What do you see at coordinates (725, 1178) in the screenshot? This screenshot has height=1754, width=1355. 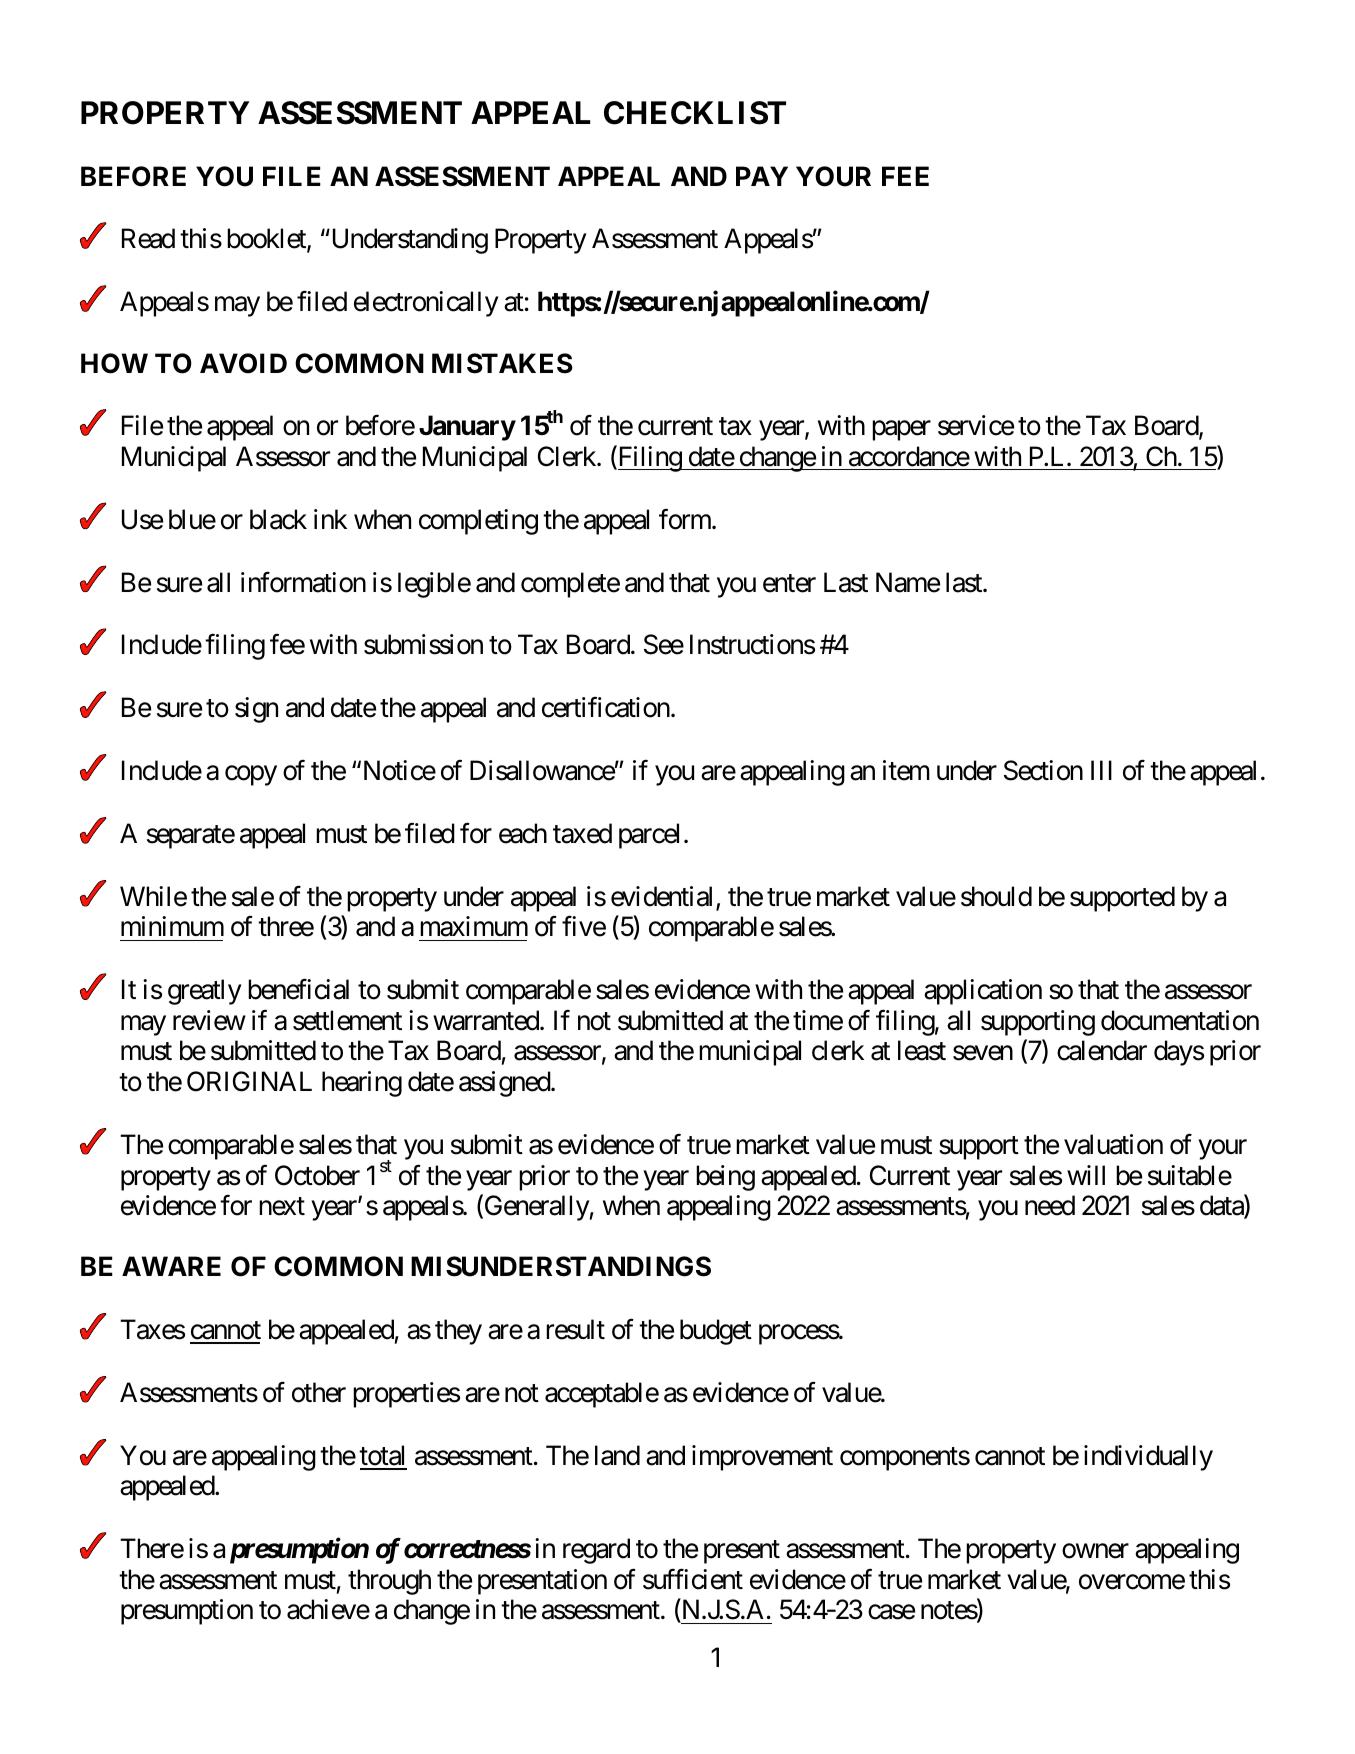 I see `being` at bounding box center [725, 1178].
